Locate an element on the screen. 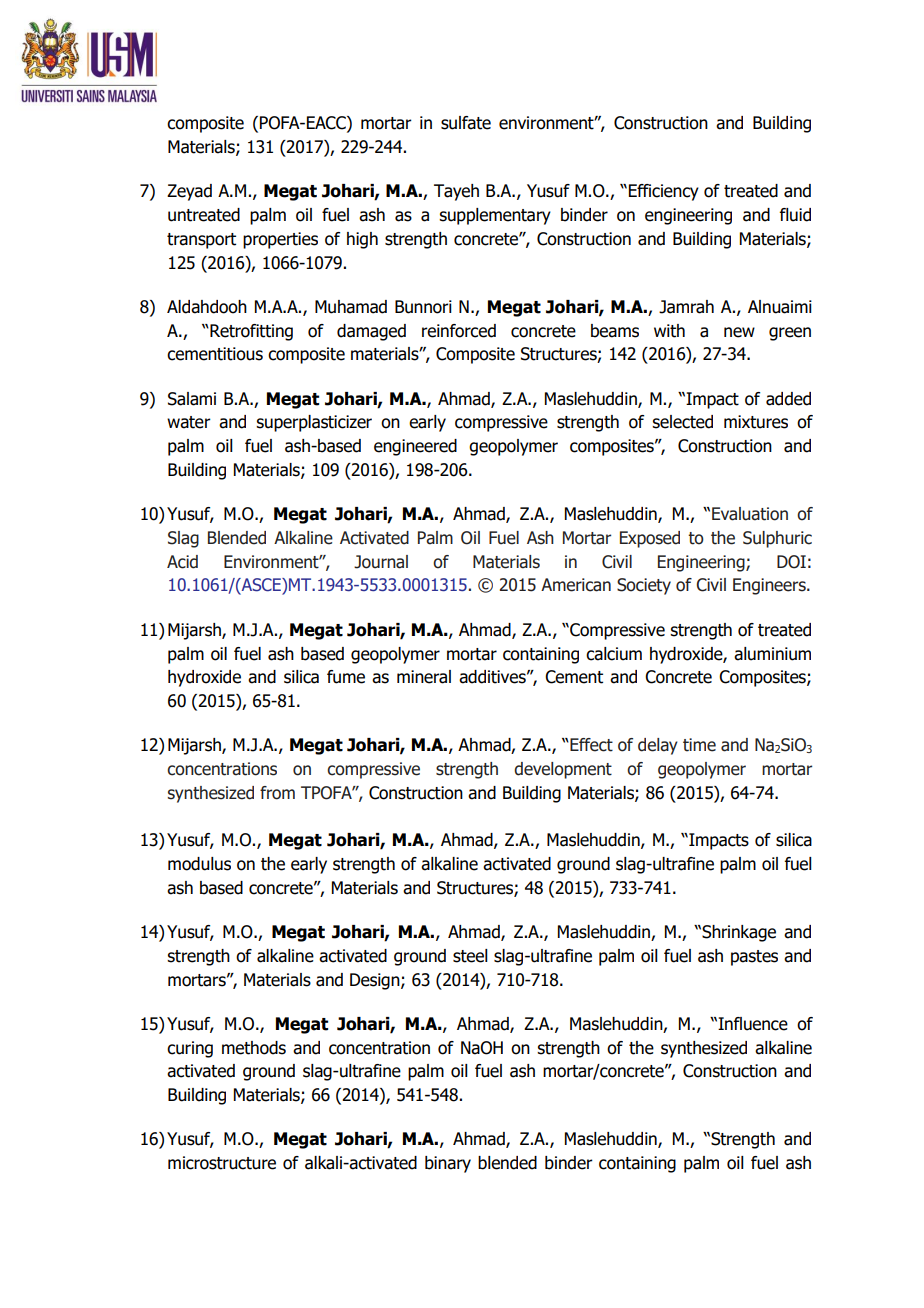 This screenshot has width=924, height=1308. pastes is located at coordinates (754, 958).
